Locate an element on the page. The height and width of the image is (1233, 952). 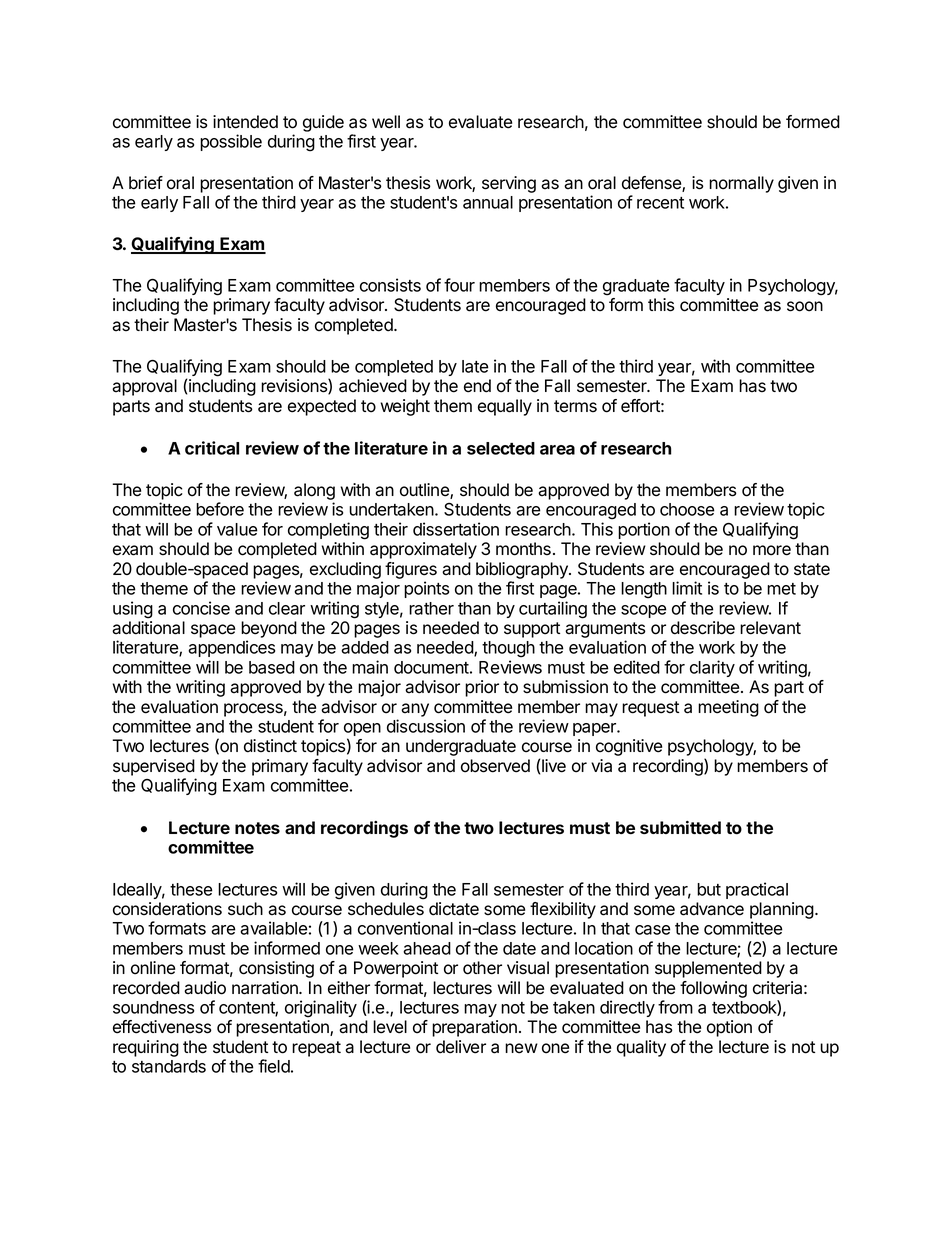
approval is located at coordinates (144, 387).
